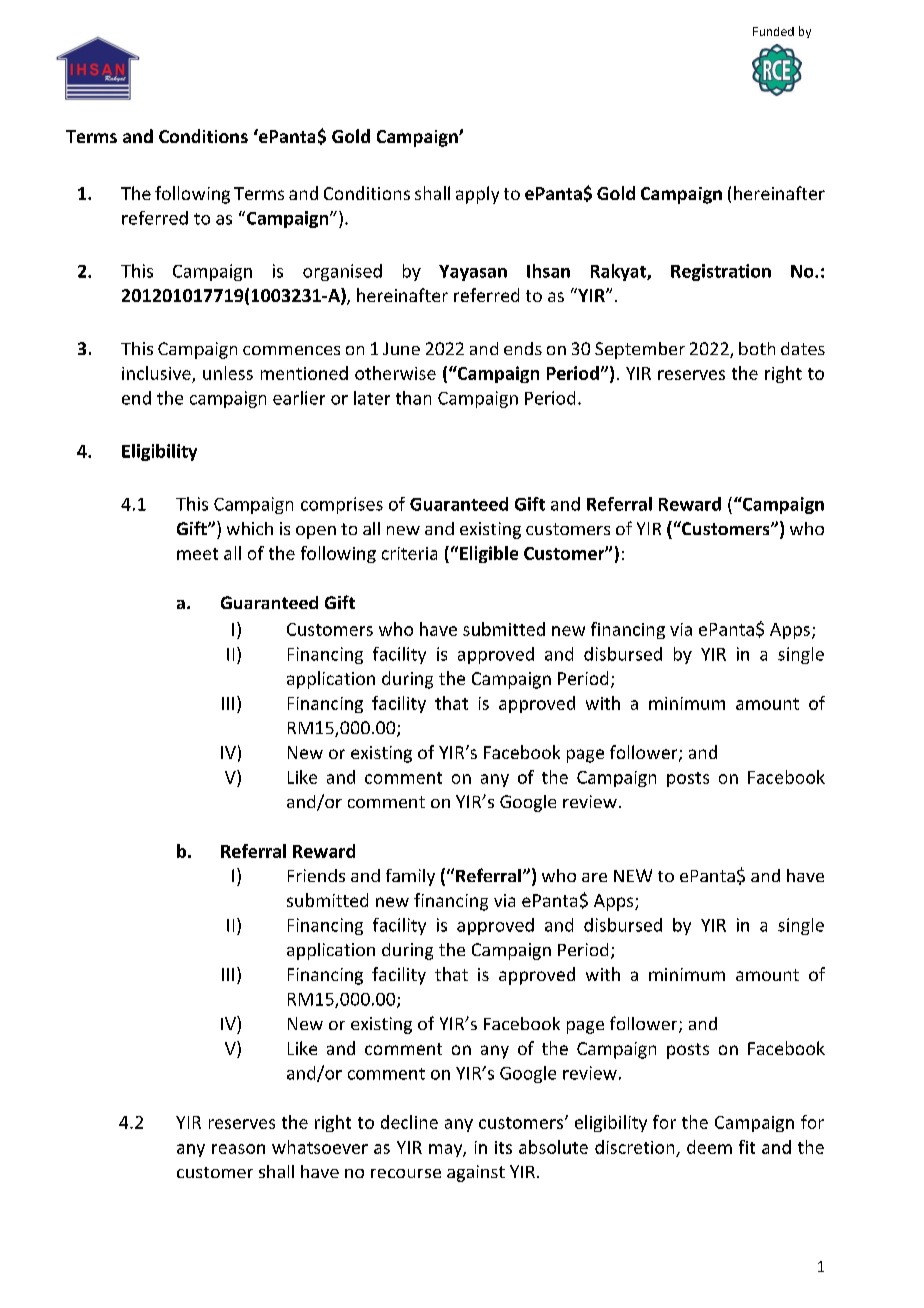 The image size is (924, 1308). Describe the element at coordinates (773, 31) in the screenshot. I see `Funded` at that location.
